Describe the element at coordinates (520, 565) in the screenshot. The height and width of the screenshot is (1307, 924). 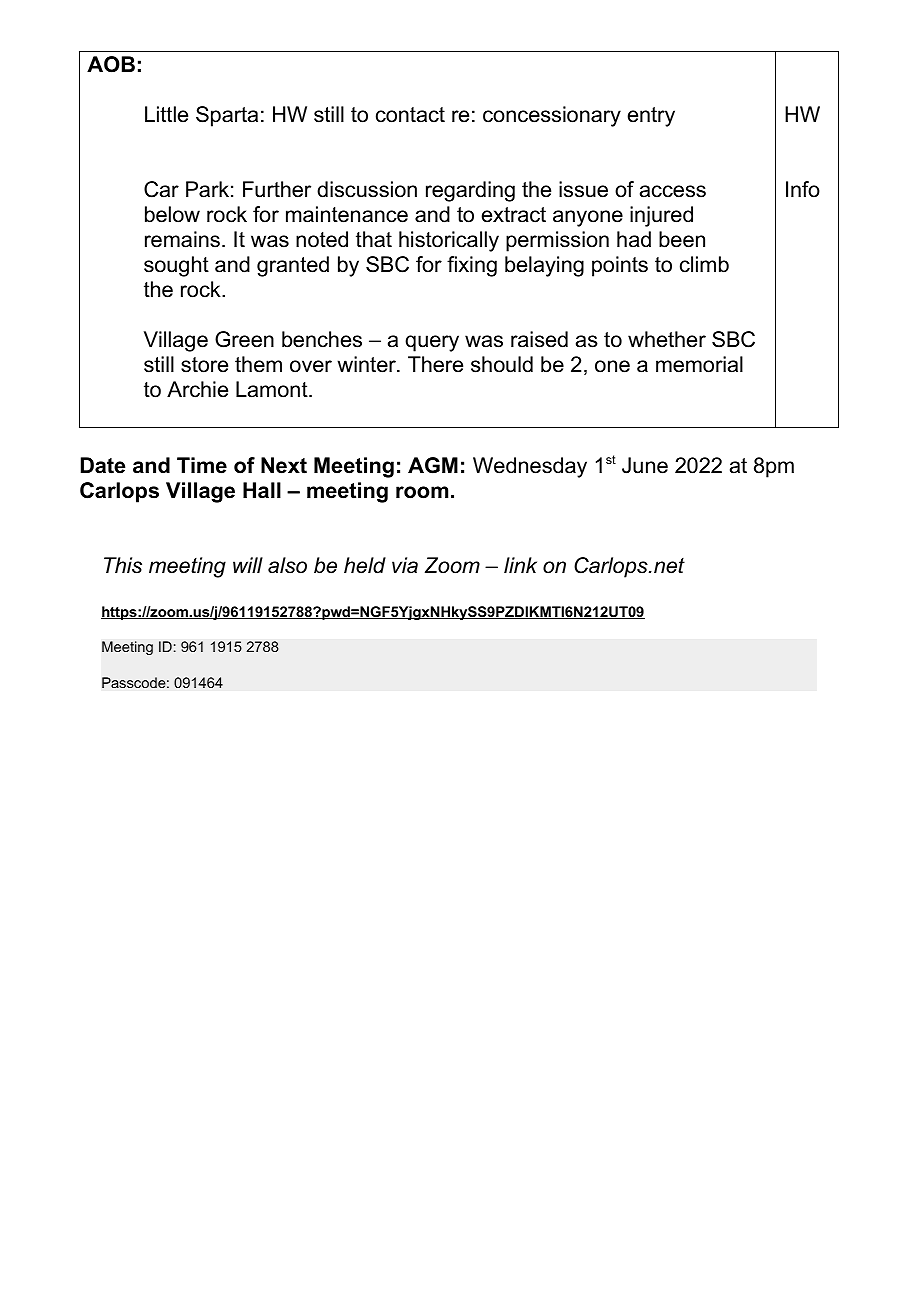
I see `link` at that location.
